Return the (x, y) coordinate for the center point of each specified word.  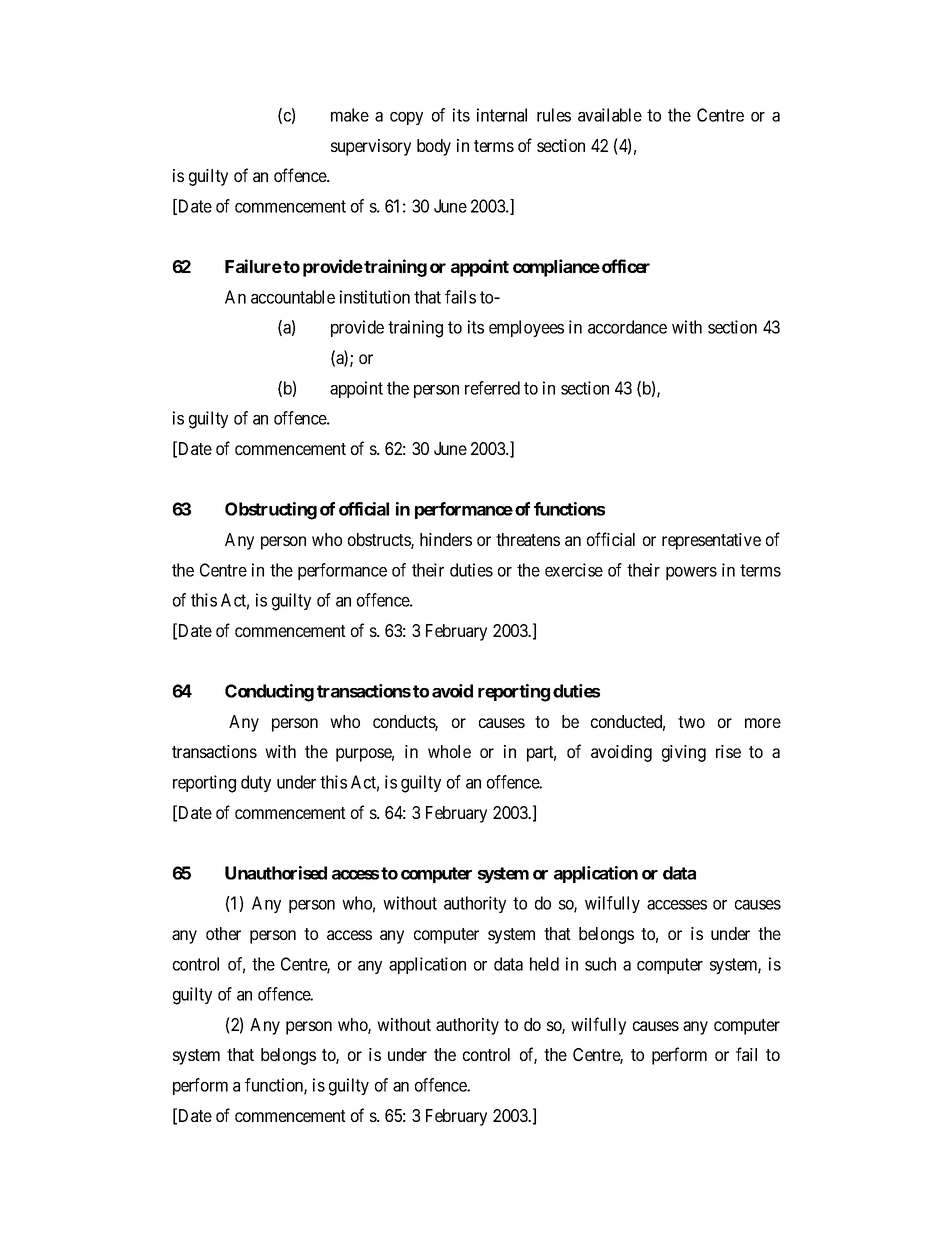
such (600, 964)
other (223, 933)
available (610, 115)
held (544, 964)
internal (502, 115)
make (350, 115)
